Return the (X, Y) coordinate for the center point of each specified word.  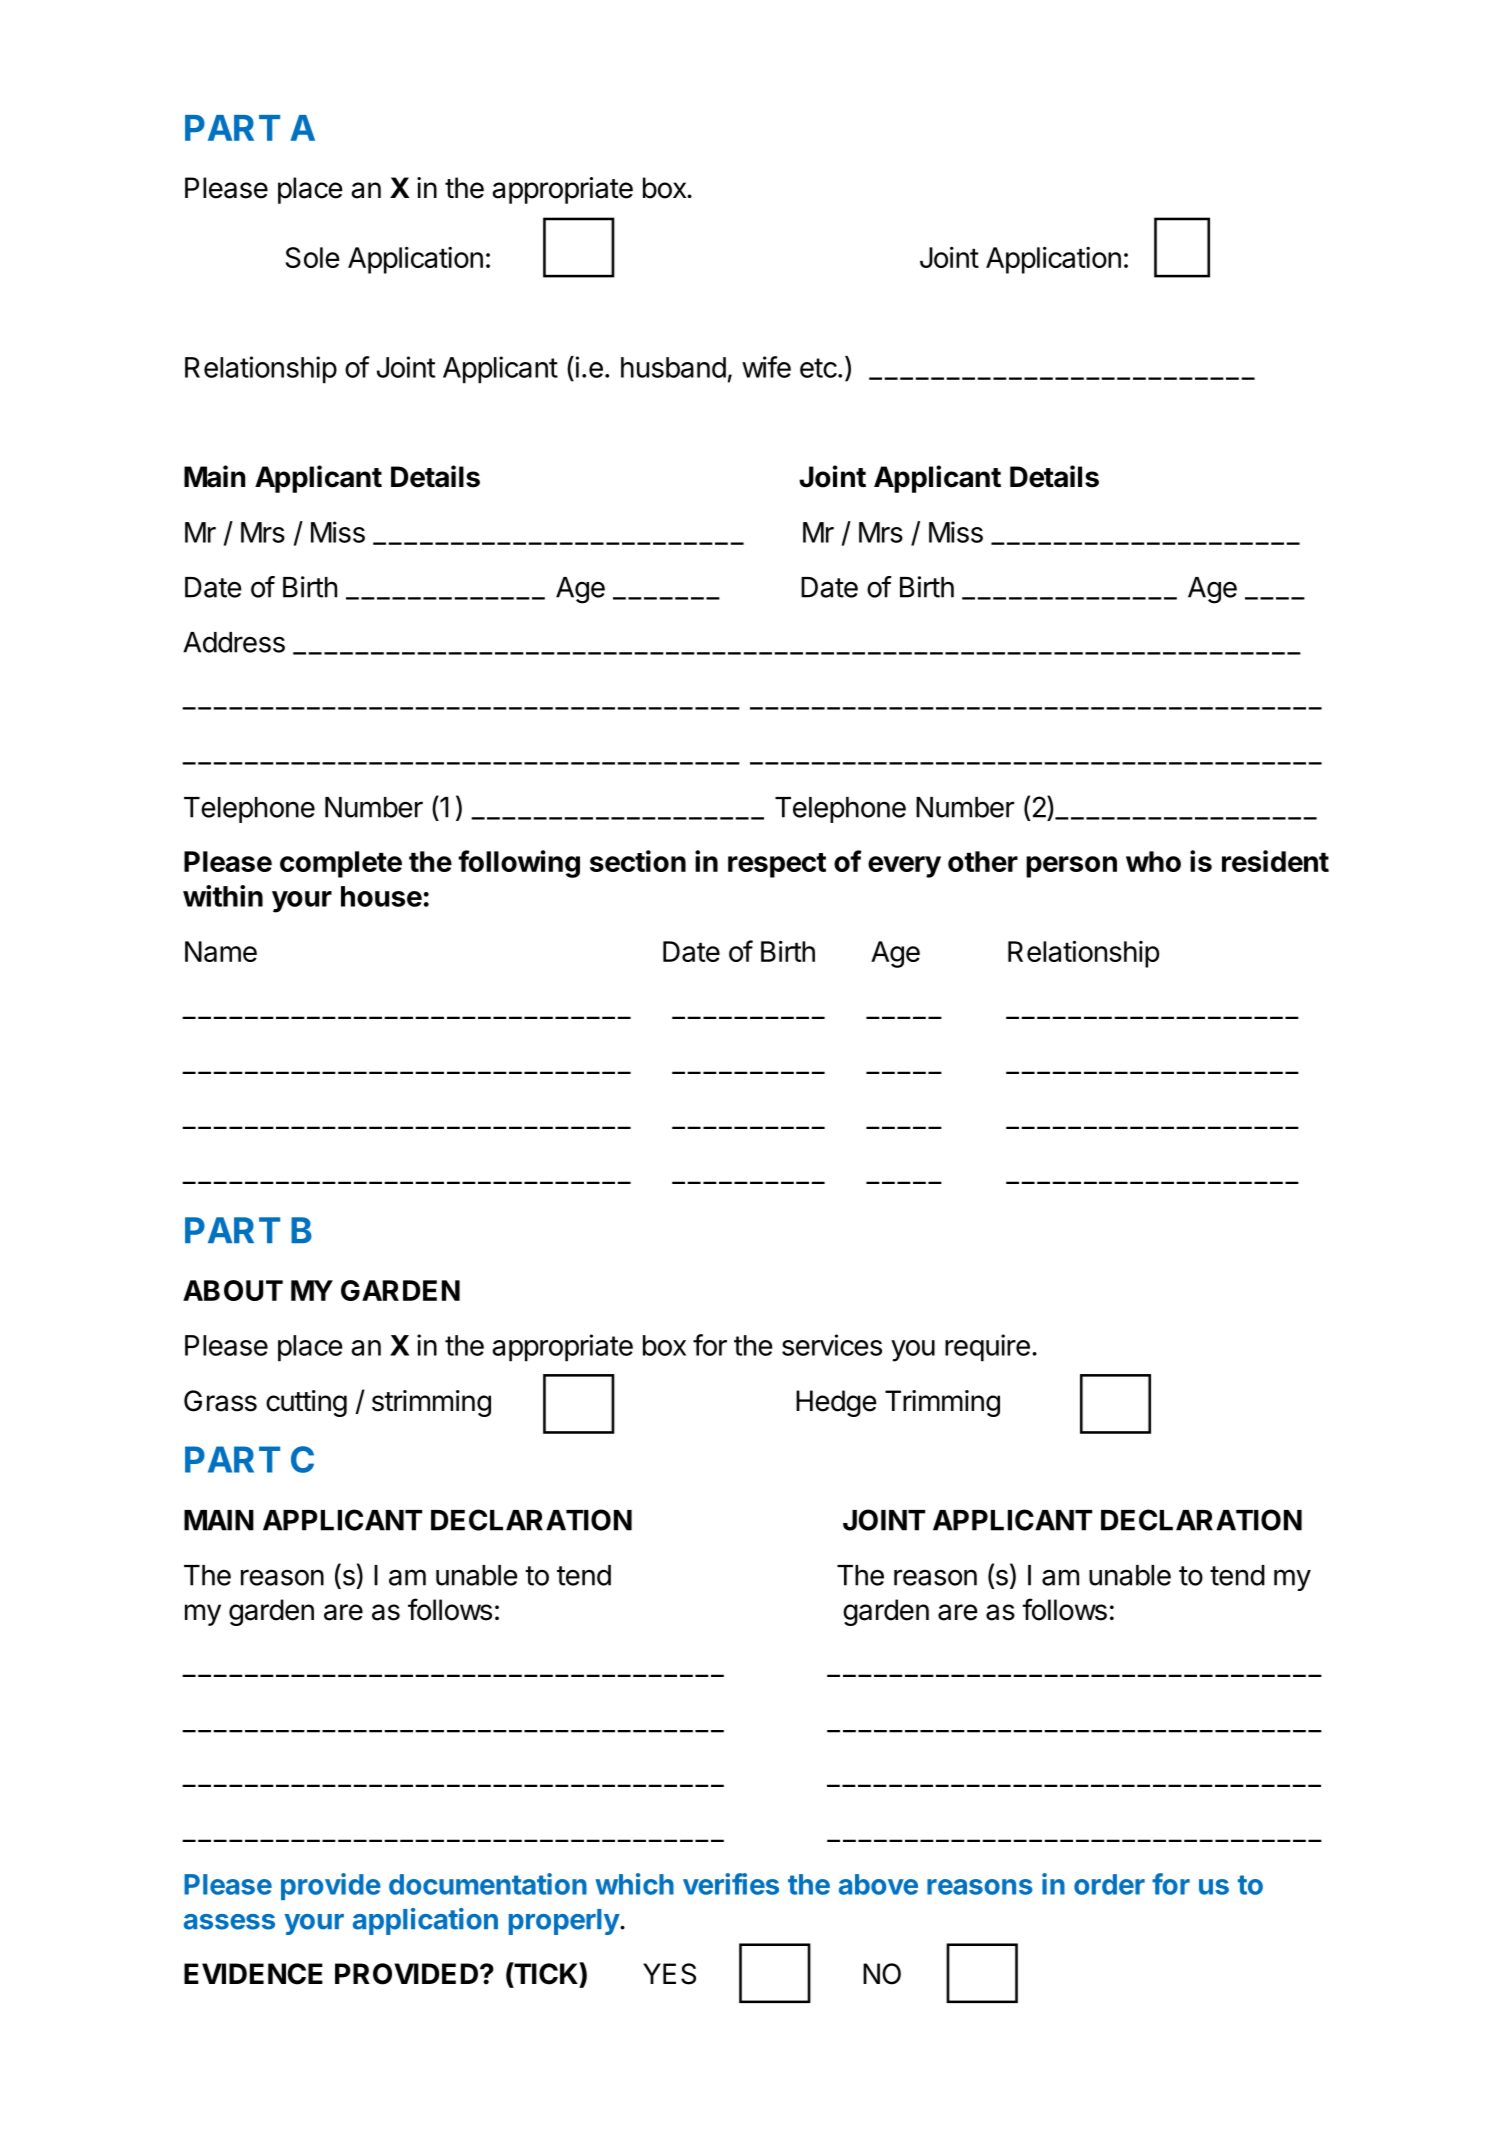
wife (766, 367)
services (832, 1345)
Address (234, 642)
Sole (313, 257)
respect (777, 865)
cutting (306, 1403)
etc (818, 368)
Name (221, 951)
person (1071, 867)
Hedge (836, 1403)
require (987, 1348)
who (1153, 861)
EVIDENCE (253, 1974)
